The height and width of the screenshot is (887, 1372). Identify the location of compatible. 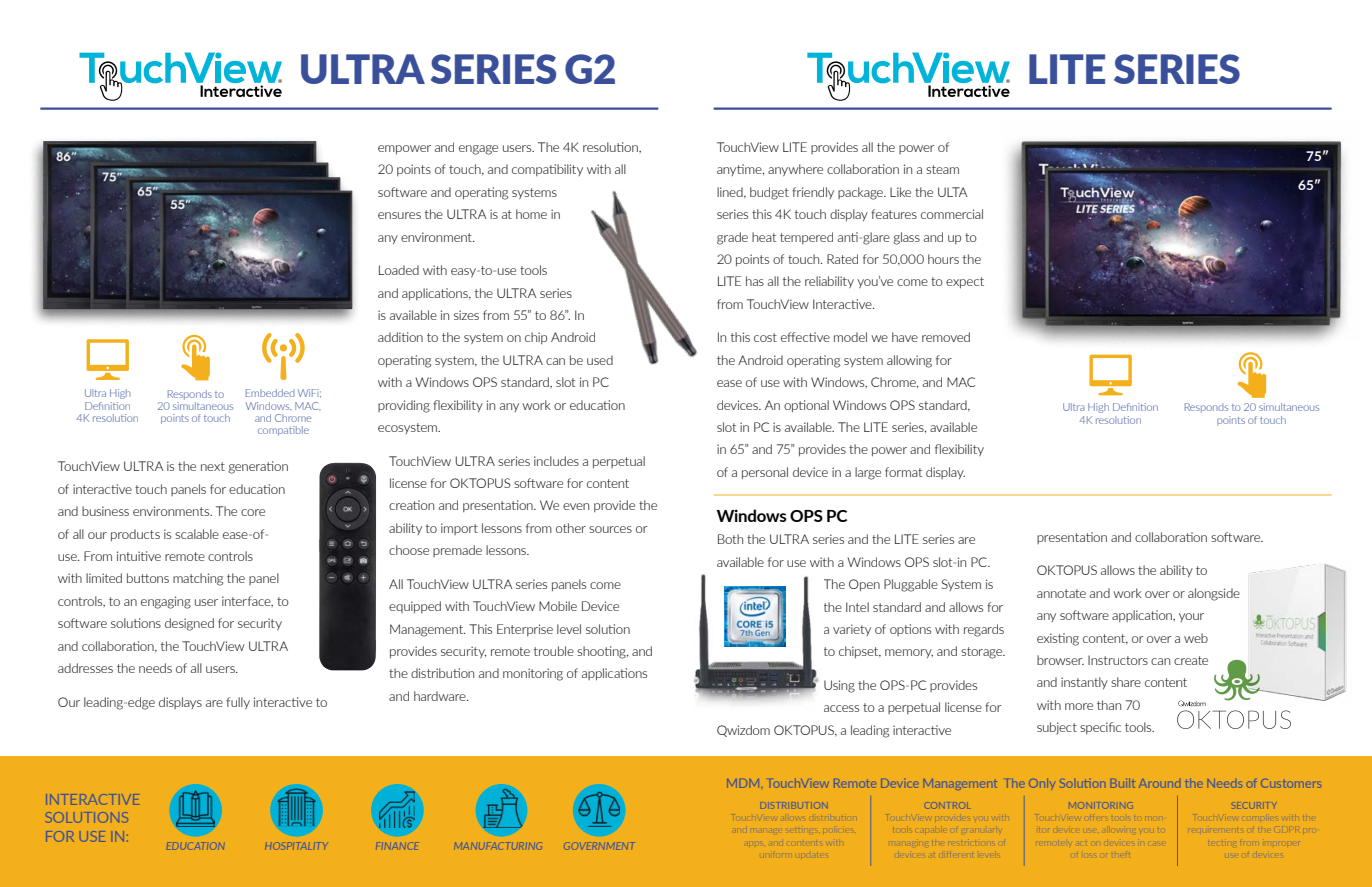
(283, 431).
